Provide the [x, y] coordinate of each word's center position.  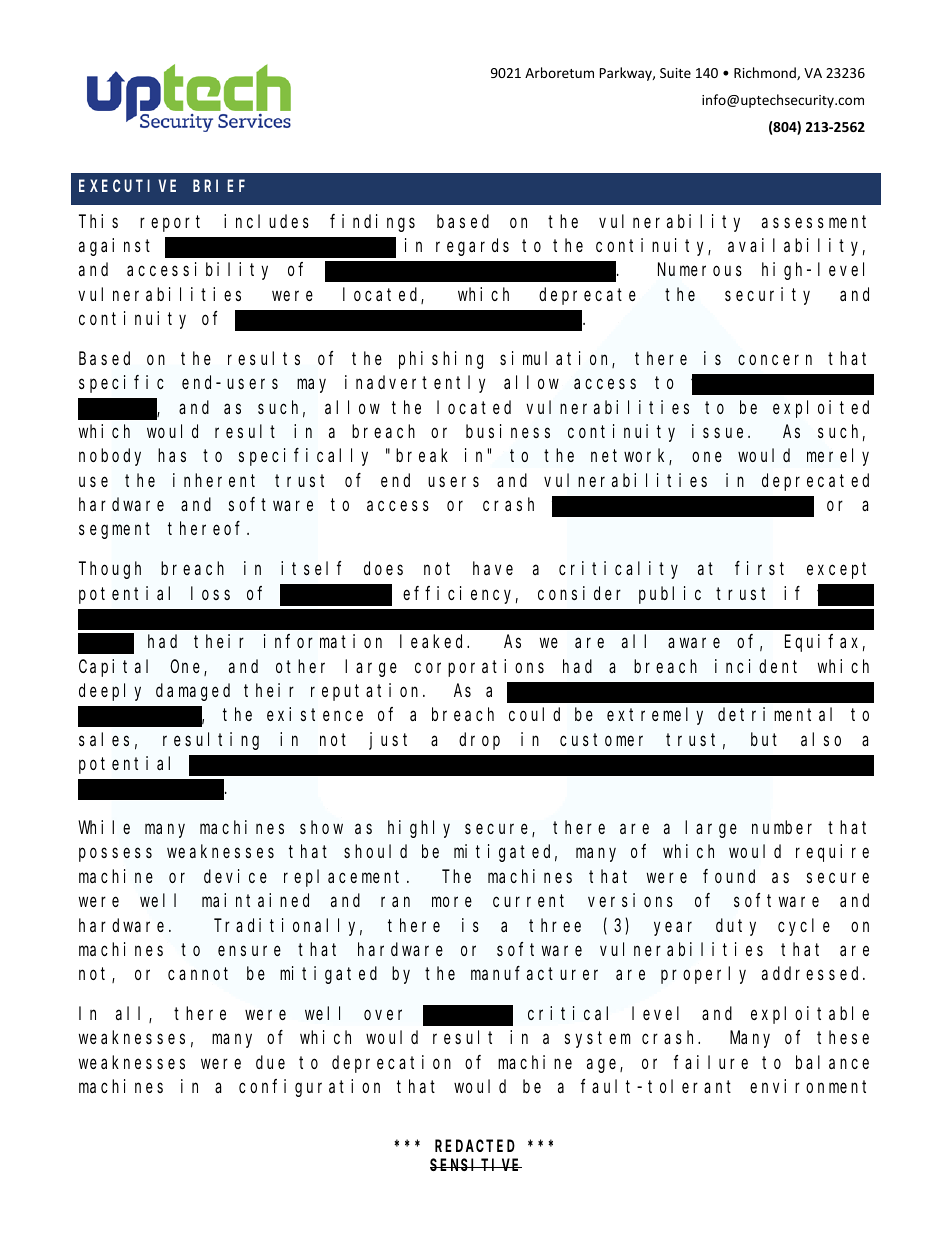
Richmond [766, 73]
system [597, 1040]
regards [472, 247]
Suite [675, 73]
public [670, 595]
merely [838, 457]
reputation [367, 692]
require [832, 853]
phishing [441, 360]
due [270, 1062]
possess [115, 855]
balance [832, 1062]
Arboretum [559, 72]
